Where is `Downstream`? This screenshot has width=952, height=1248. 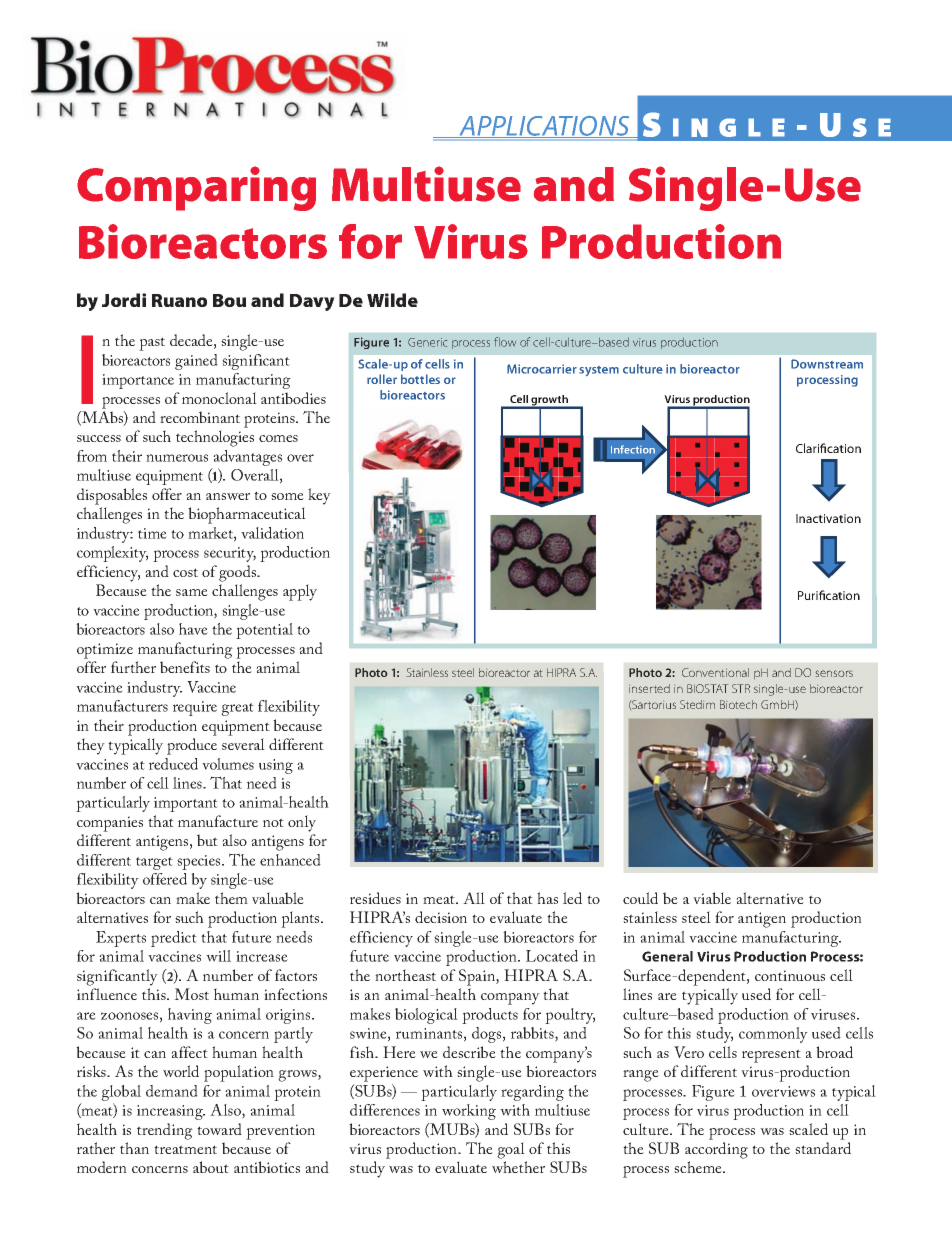 Downstream is located at coordinates (827, 364).
